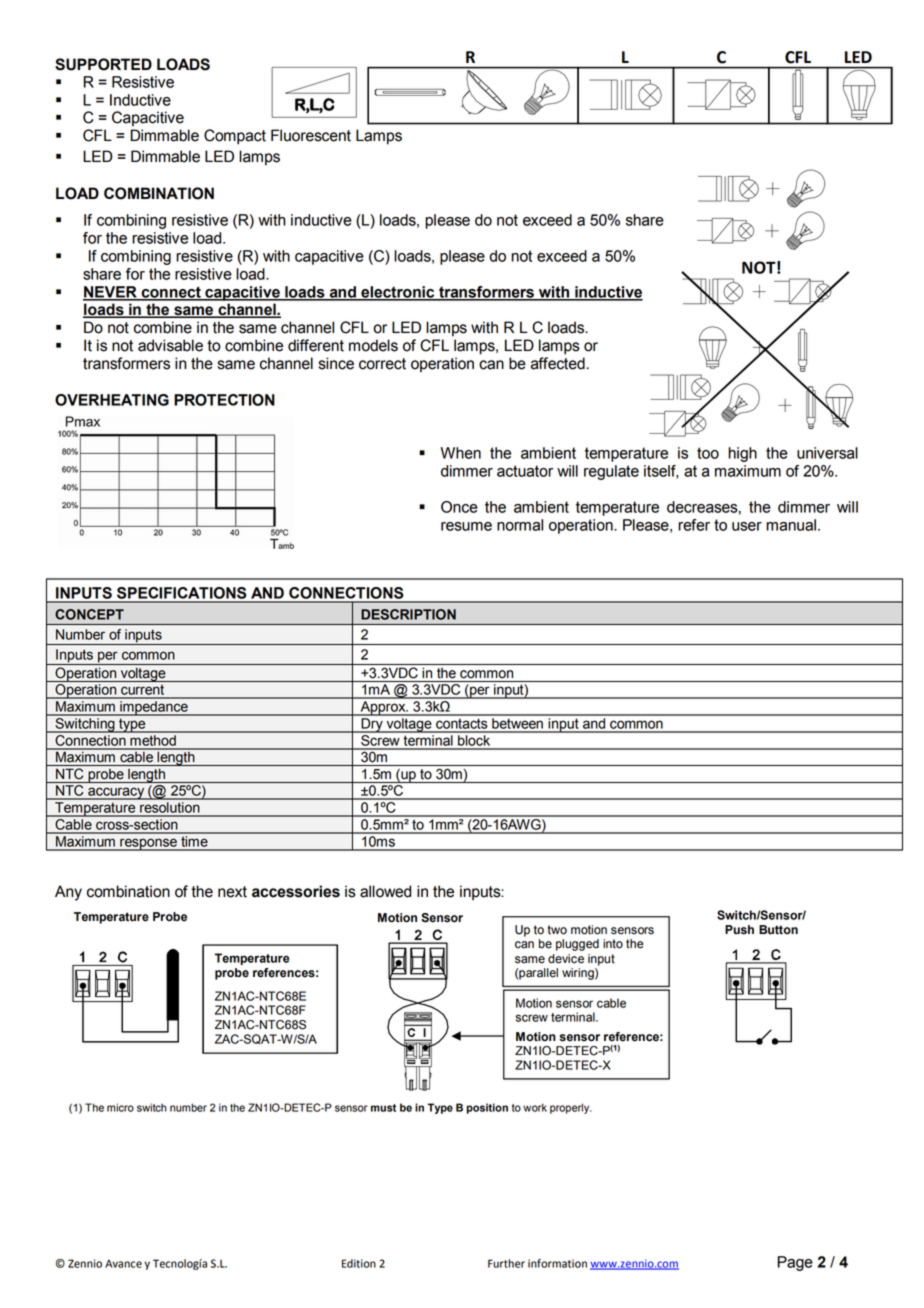  Describe the element at coordinates (116, 793) in the screenshot. I see `accuracy` at that location.
